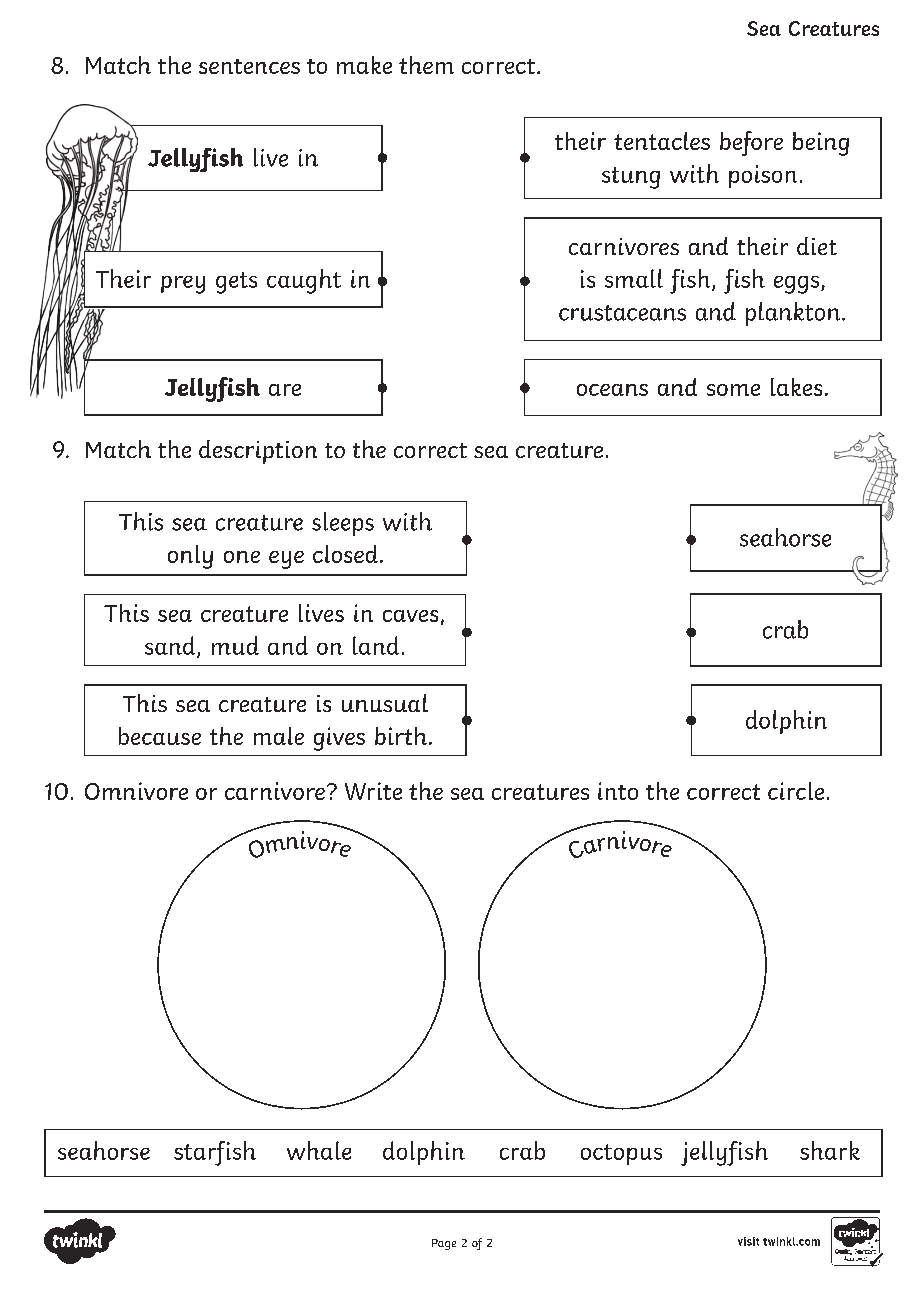 Image resolution: width=924 pixels, height=1308 pixels. What do you see at coordinates (258, 452) in the page?
I see `description` at bounding box center [258, 452].
